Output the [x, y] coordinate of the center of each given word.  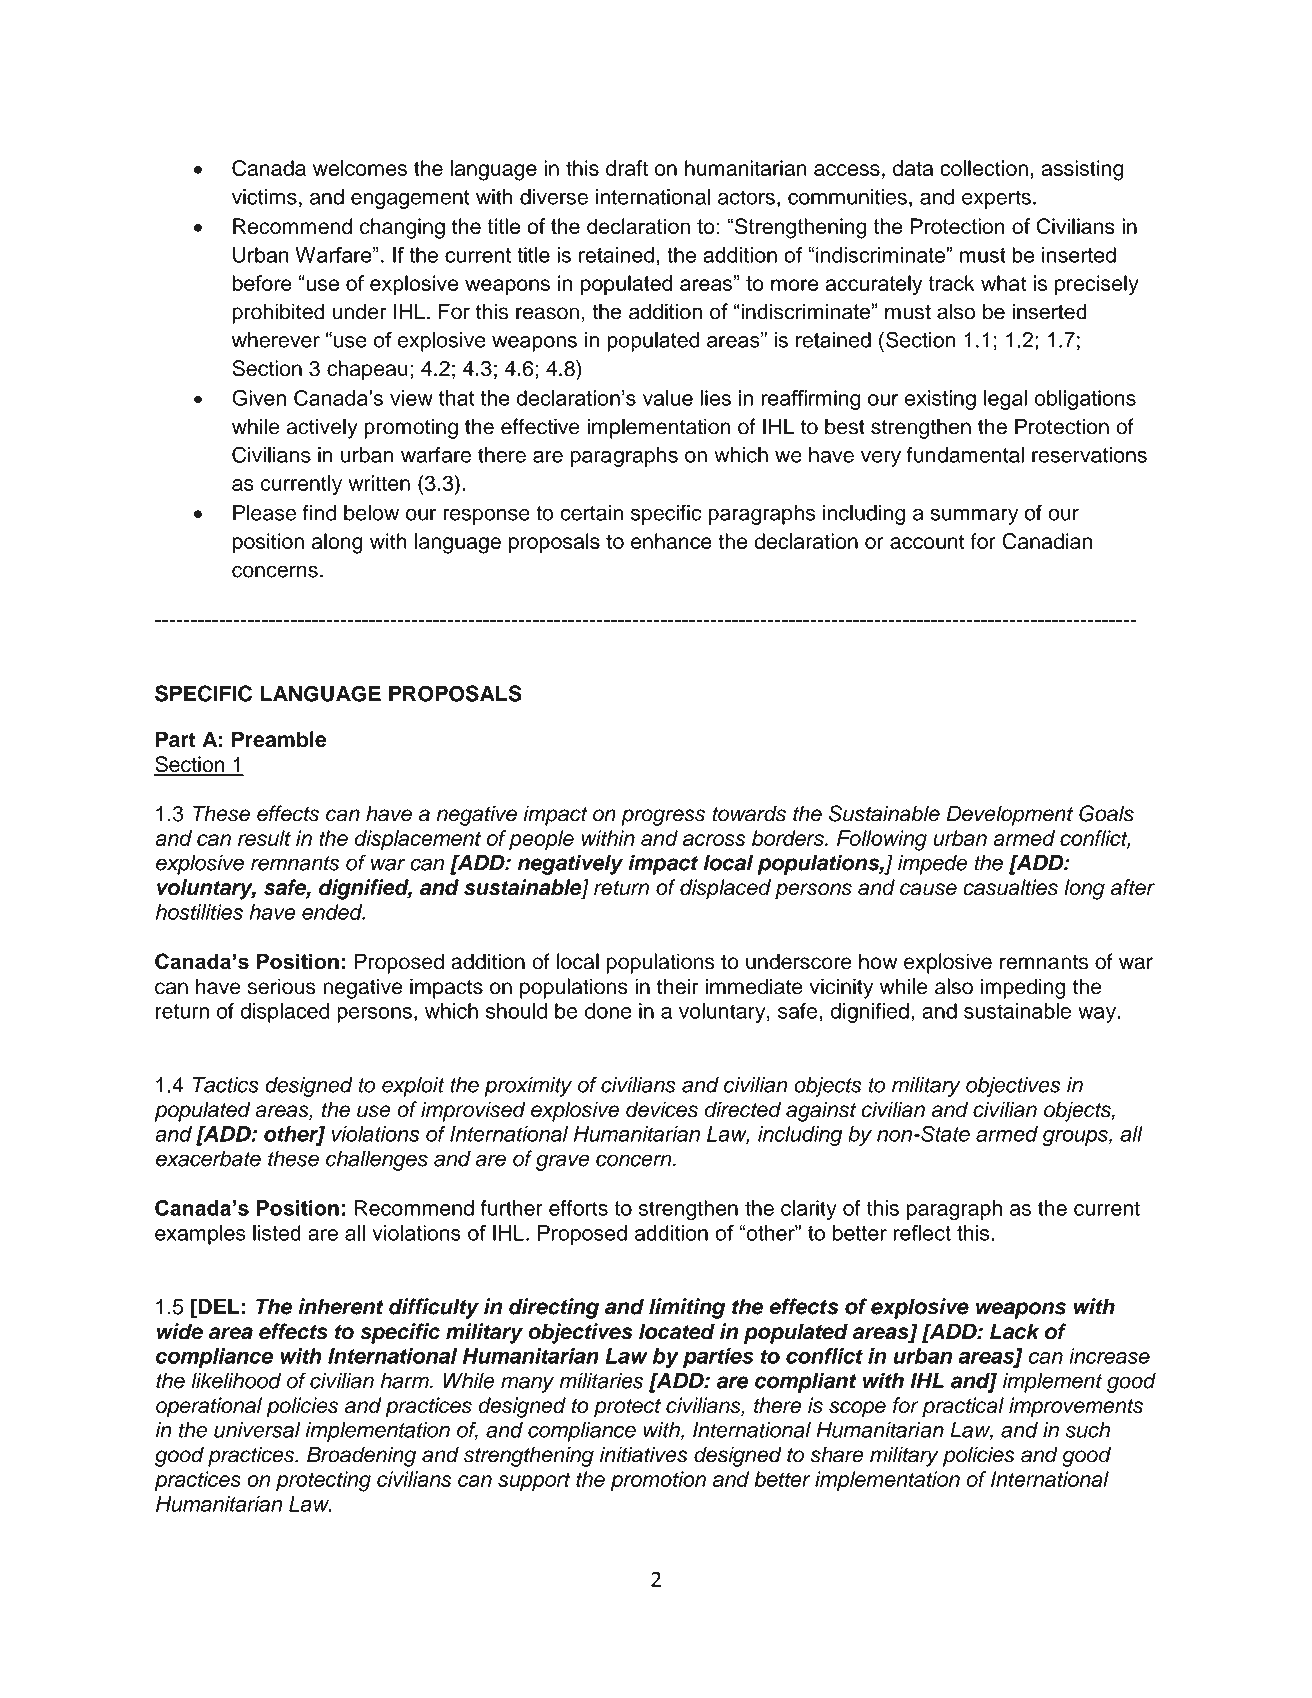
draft [627, 168]
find [319, 512]
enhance [671, 541]
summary [974, 516]
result [264, 838]
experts [996, 199]
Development [1010, 815]
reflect [922, 1233]
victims [264, 197]
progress [663, 817]
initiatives [644, 1454]
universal [257, 1430]
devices [662, 1109]
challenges [377, 1160]
